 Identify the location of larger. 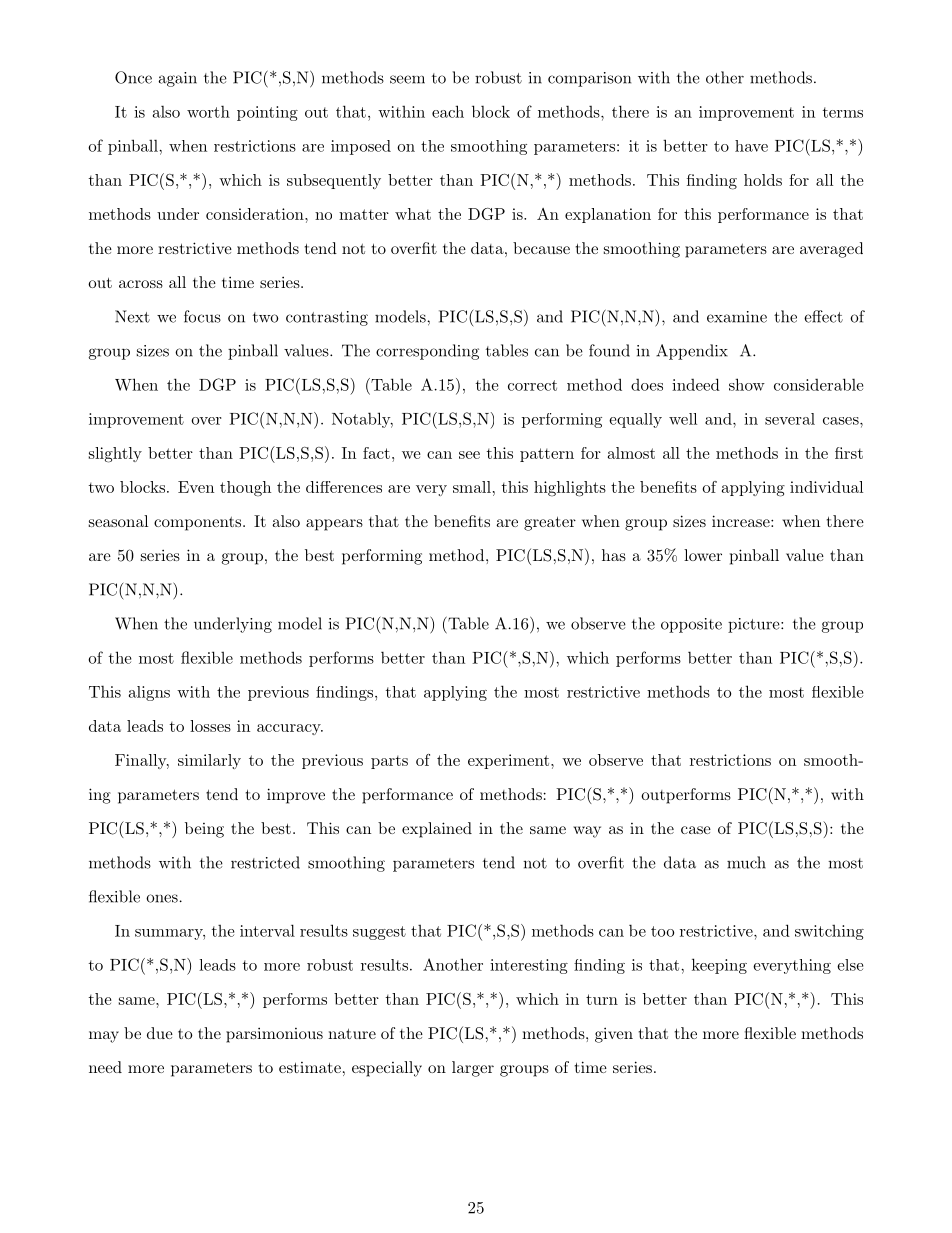
(473, 1069).
